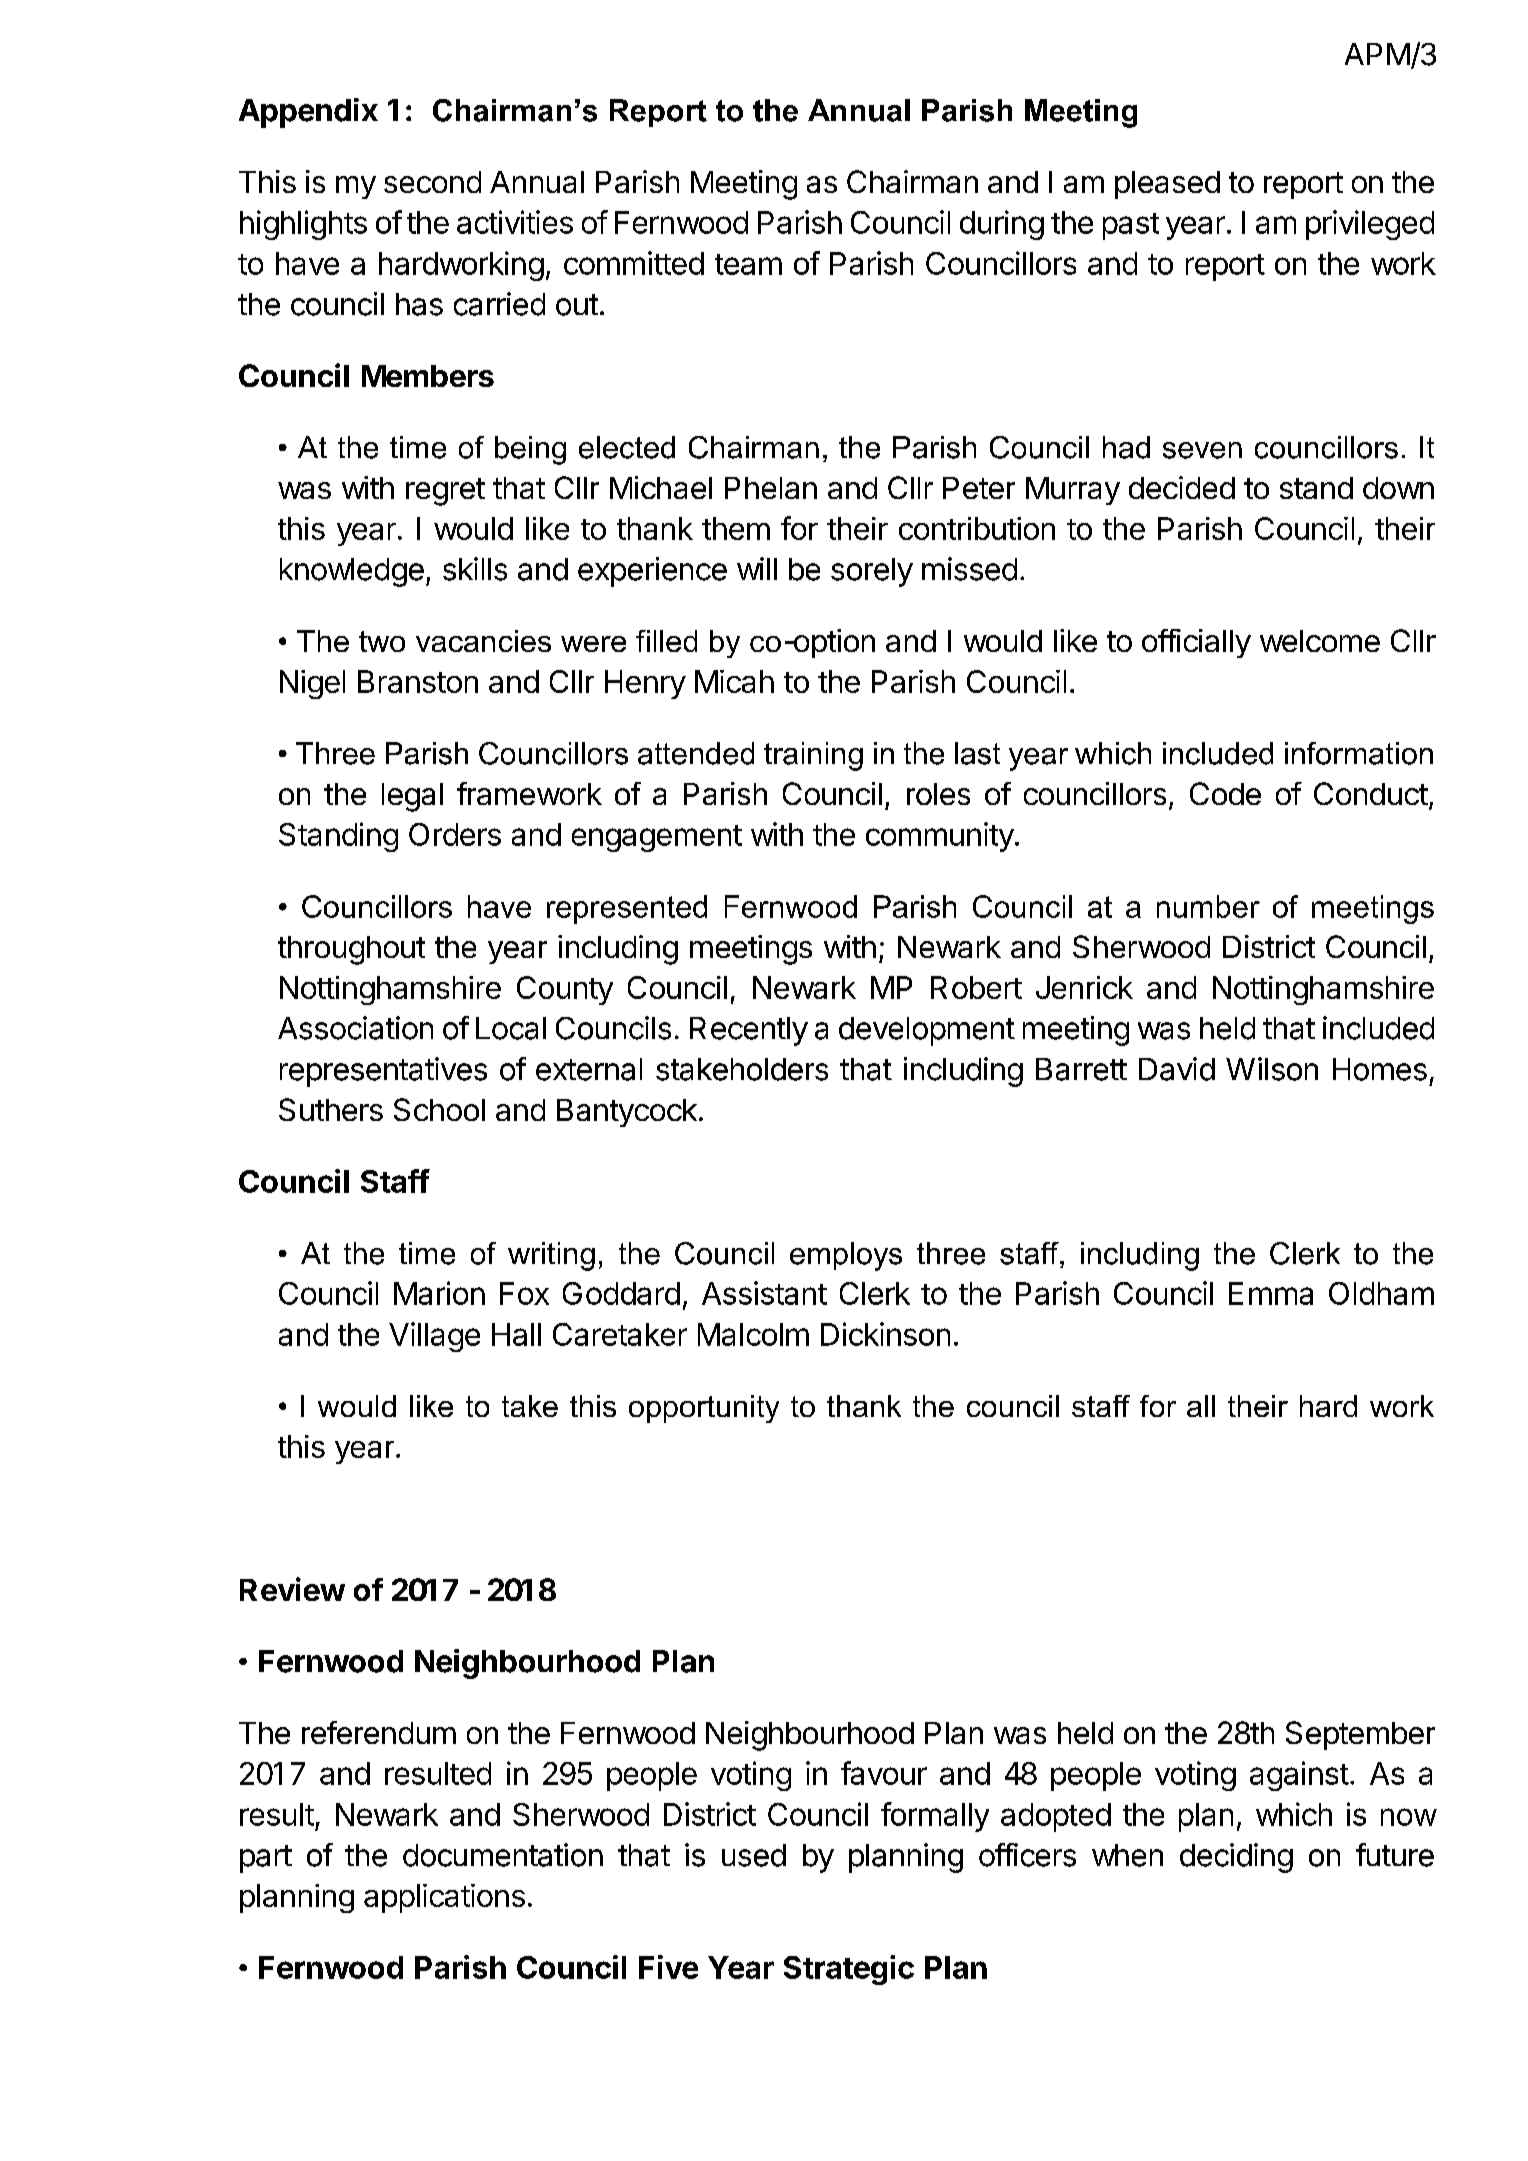 The width and height of the document is (1528, 2161). Describe the element at coordinates (1272, 1069) in the document. I see `Wilson` at that location.
